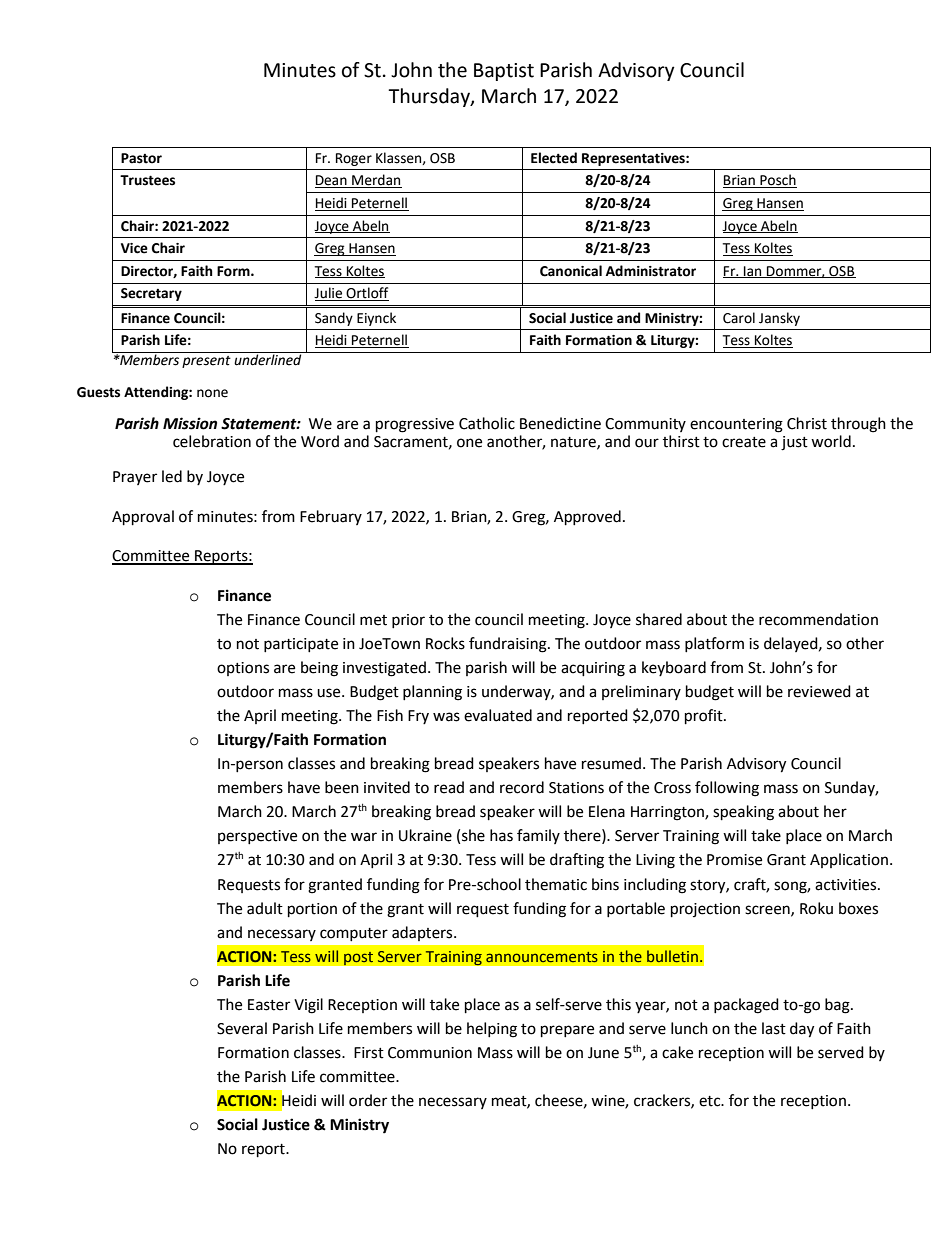 This screenshot has height=1233, width=952. I want to click on perspective, so click(257, 837).
